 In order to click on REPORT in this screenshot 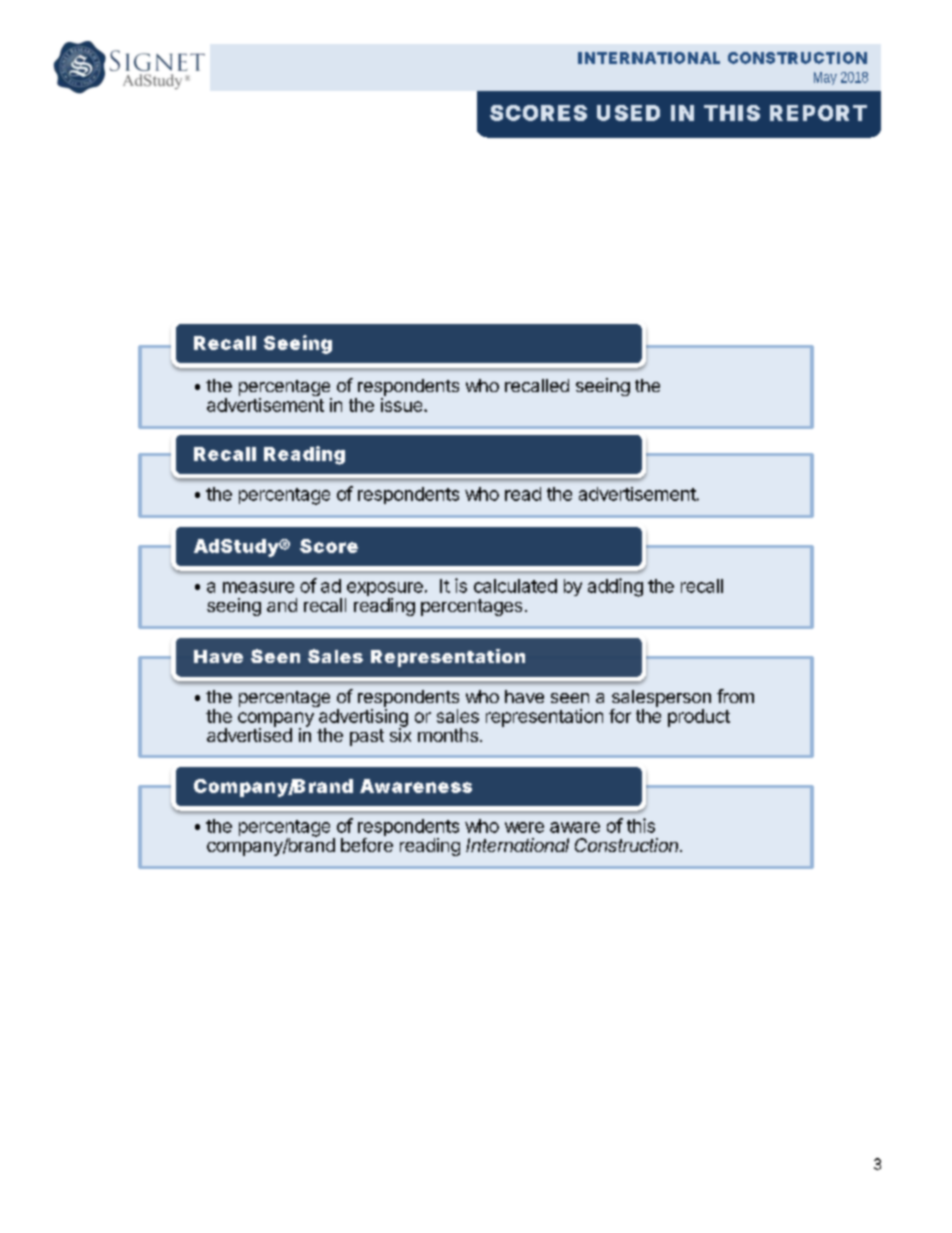, I will do `click(818, 113)`.
